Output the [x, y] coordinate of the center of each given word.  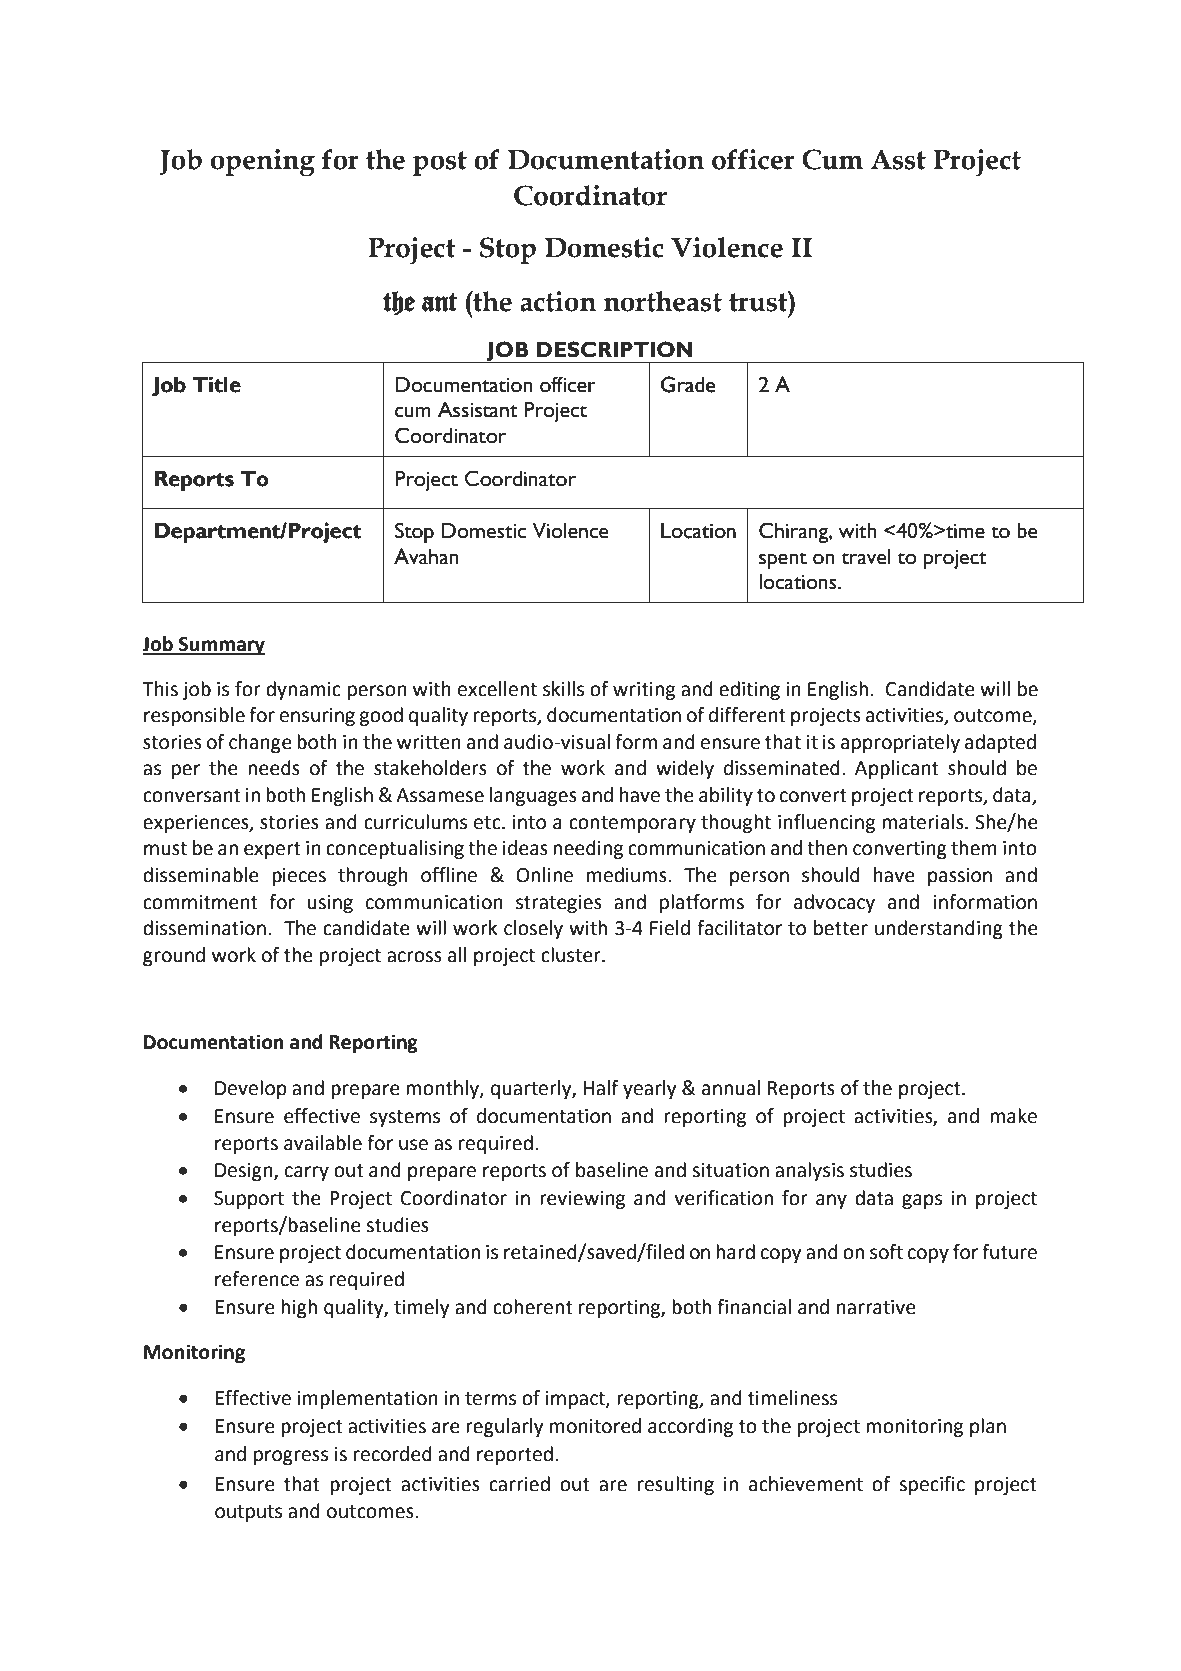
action [558, 301]
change [260, 743]
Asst [898, 160]
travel [866, 557]
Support [249, 1200]
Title [217, 384]
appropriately [900, 743]
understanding [939, 929]
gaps [922, 1201]
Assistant [478, 409]
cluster [572, 955]
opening [263, 163]
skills [563, 689]
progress [291, 1457]
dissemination [204, 928]
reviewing [582, 1200]
